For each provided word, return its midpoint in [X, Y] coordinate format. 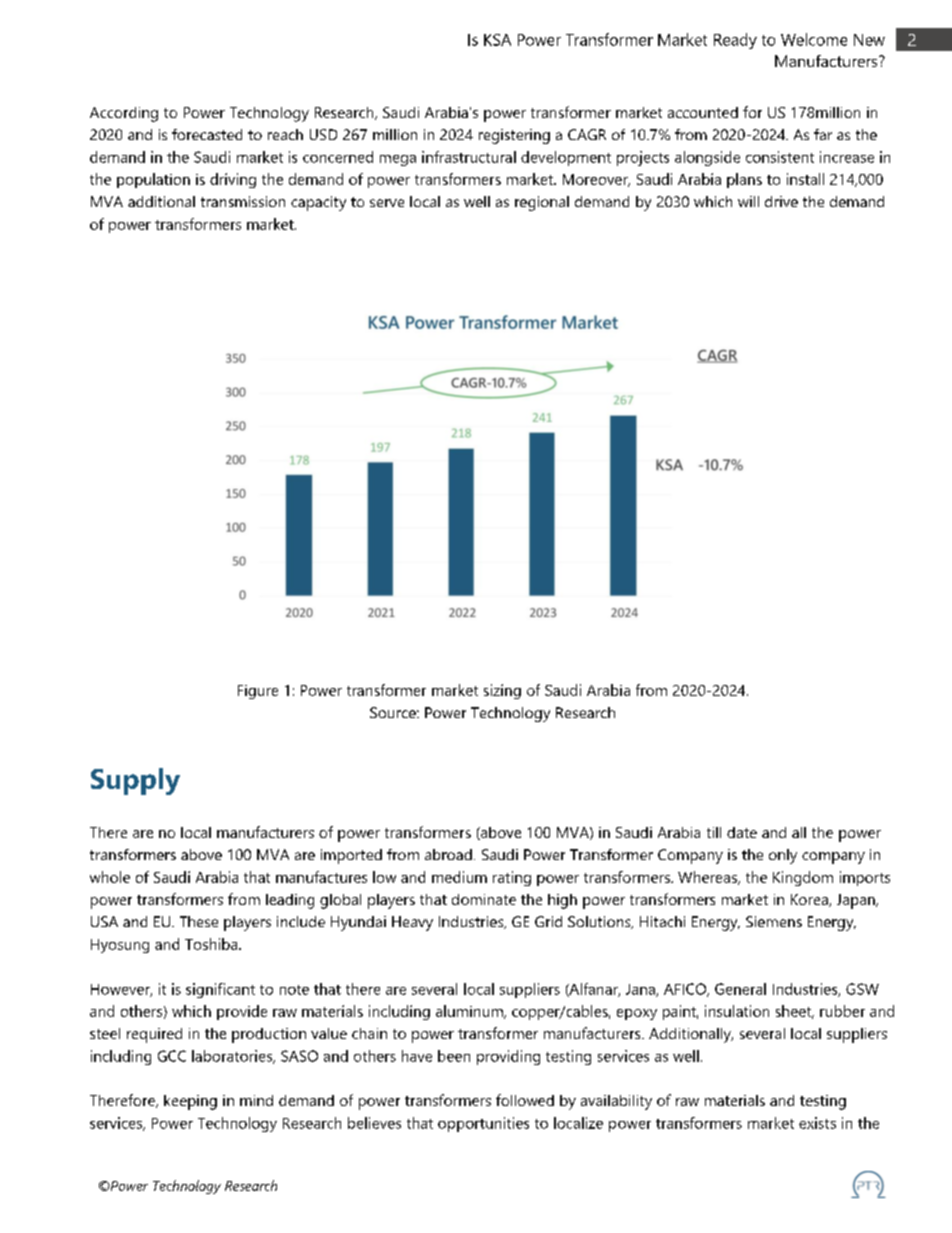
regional [542, 203]
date [742, 832]
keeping [190, 1102]
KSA [497, 40]
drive [781, 201]
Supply [135, 781]
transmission [243, 201]
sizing [502, 691]
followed [525, 1100]
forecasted [207, 134]
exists [817, 1123]
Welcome [814, 39]
